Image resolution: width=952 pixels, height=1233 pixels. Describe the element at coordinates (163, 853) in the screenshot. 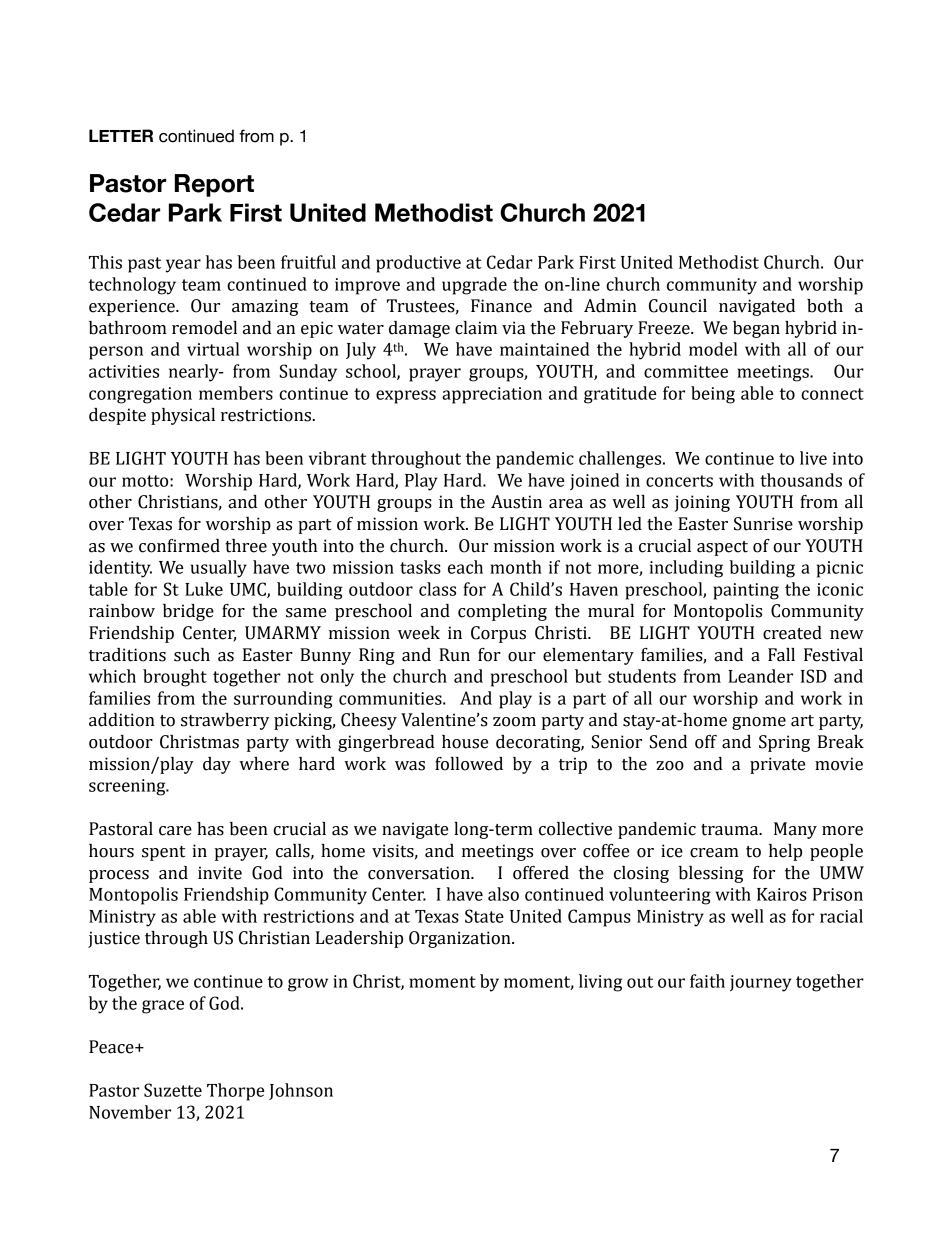

I see `spent` at that location.
